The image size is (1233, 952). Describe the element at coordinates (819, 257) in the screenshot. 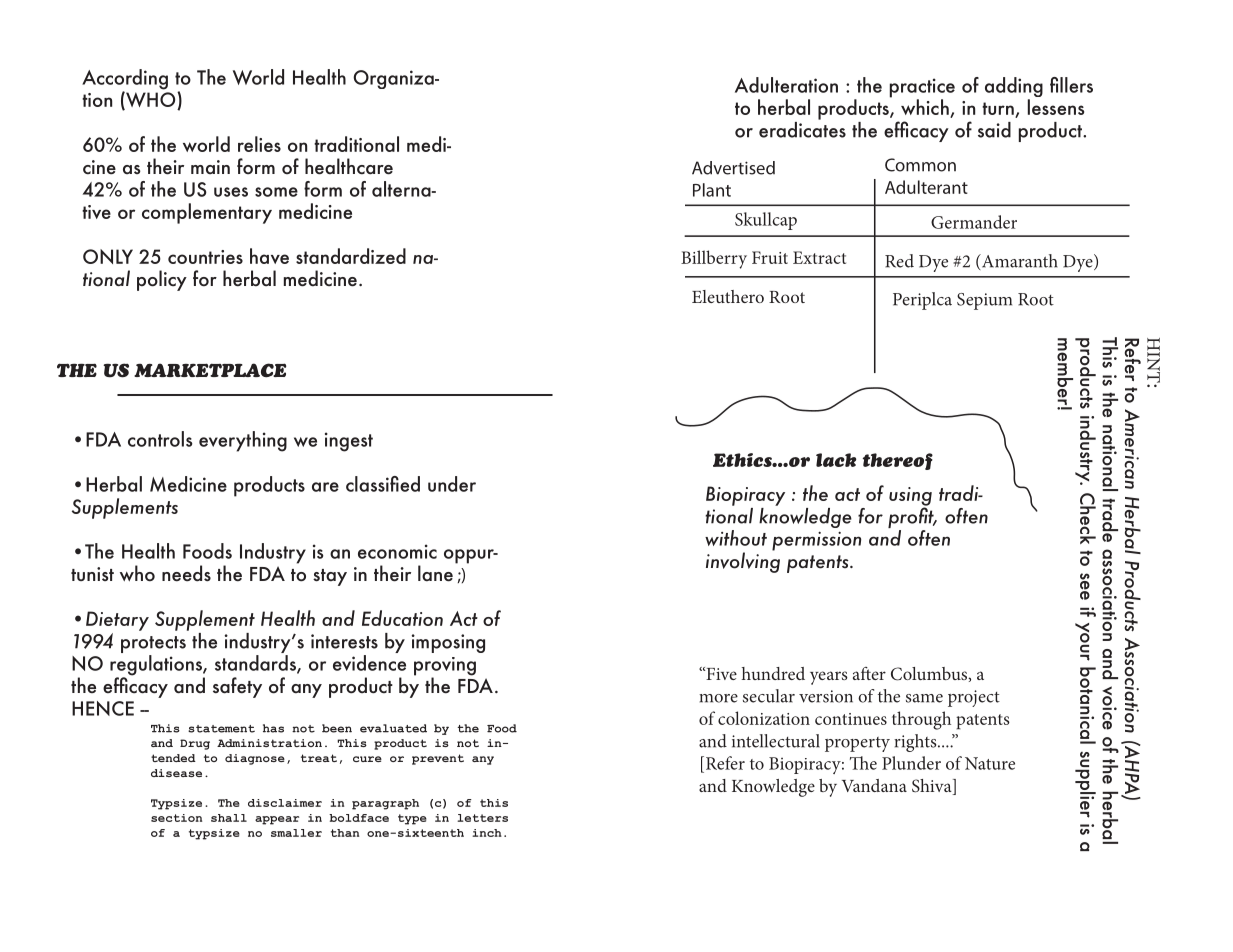

I see `Extract` at that location.
